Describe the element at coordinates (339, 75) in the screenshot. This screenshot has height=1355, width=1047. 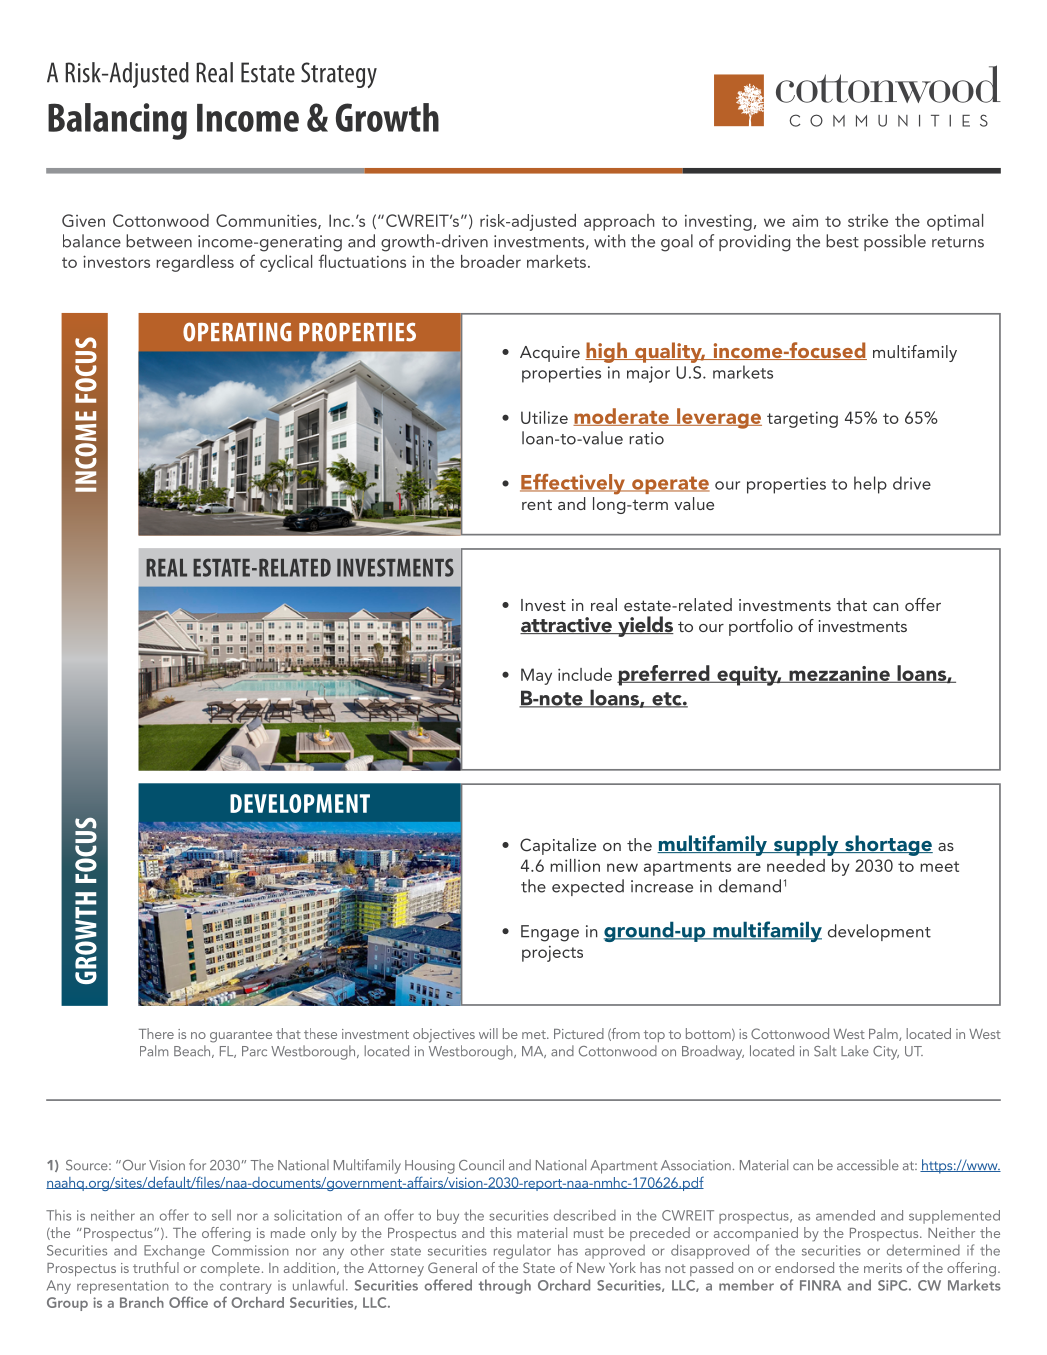
I see `Strategy` at that location.
